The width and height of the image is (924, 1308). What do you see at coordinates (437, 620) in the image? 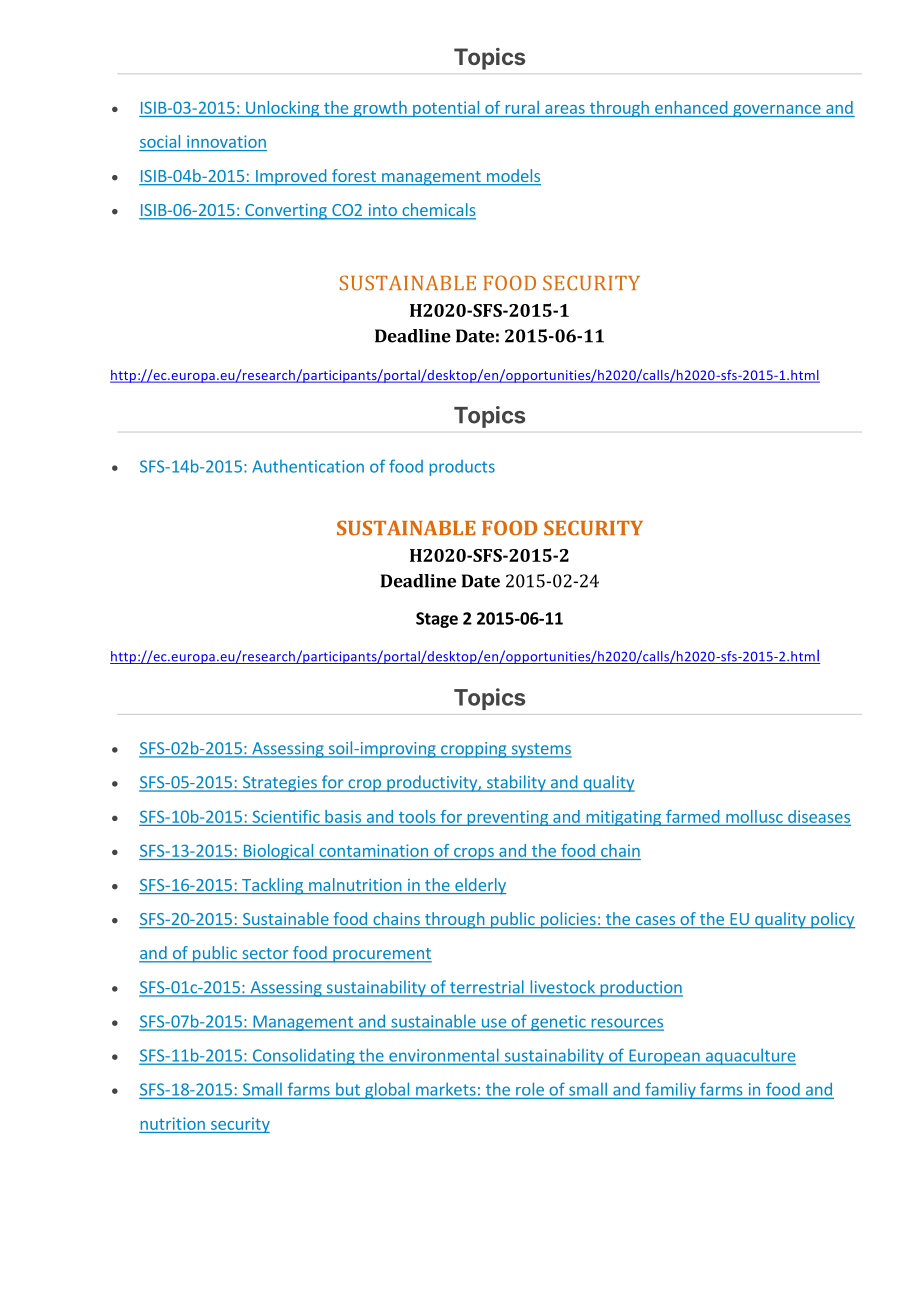
I see `Stage` at bounding box center [437, 620].
